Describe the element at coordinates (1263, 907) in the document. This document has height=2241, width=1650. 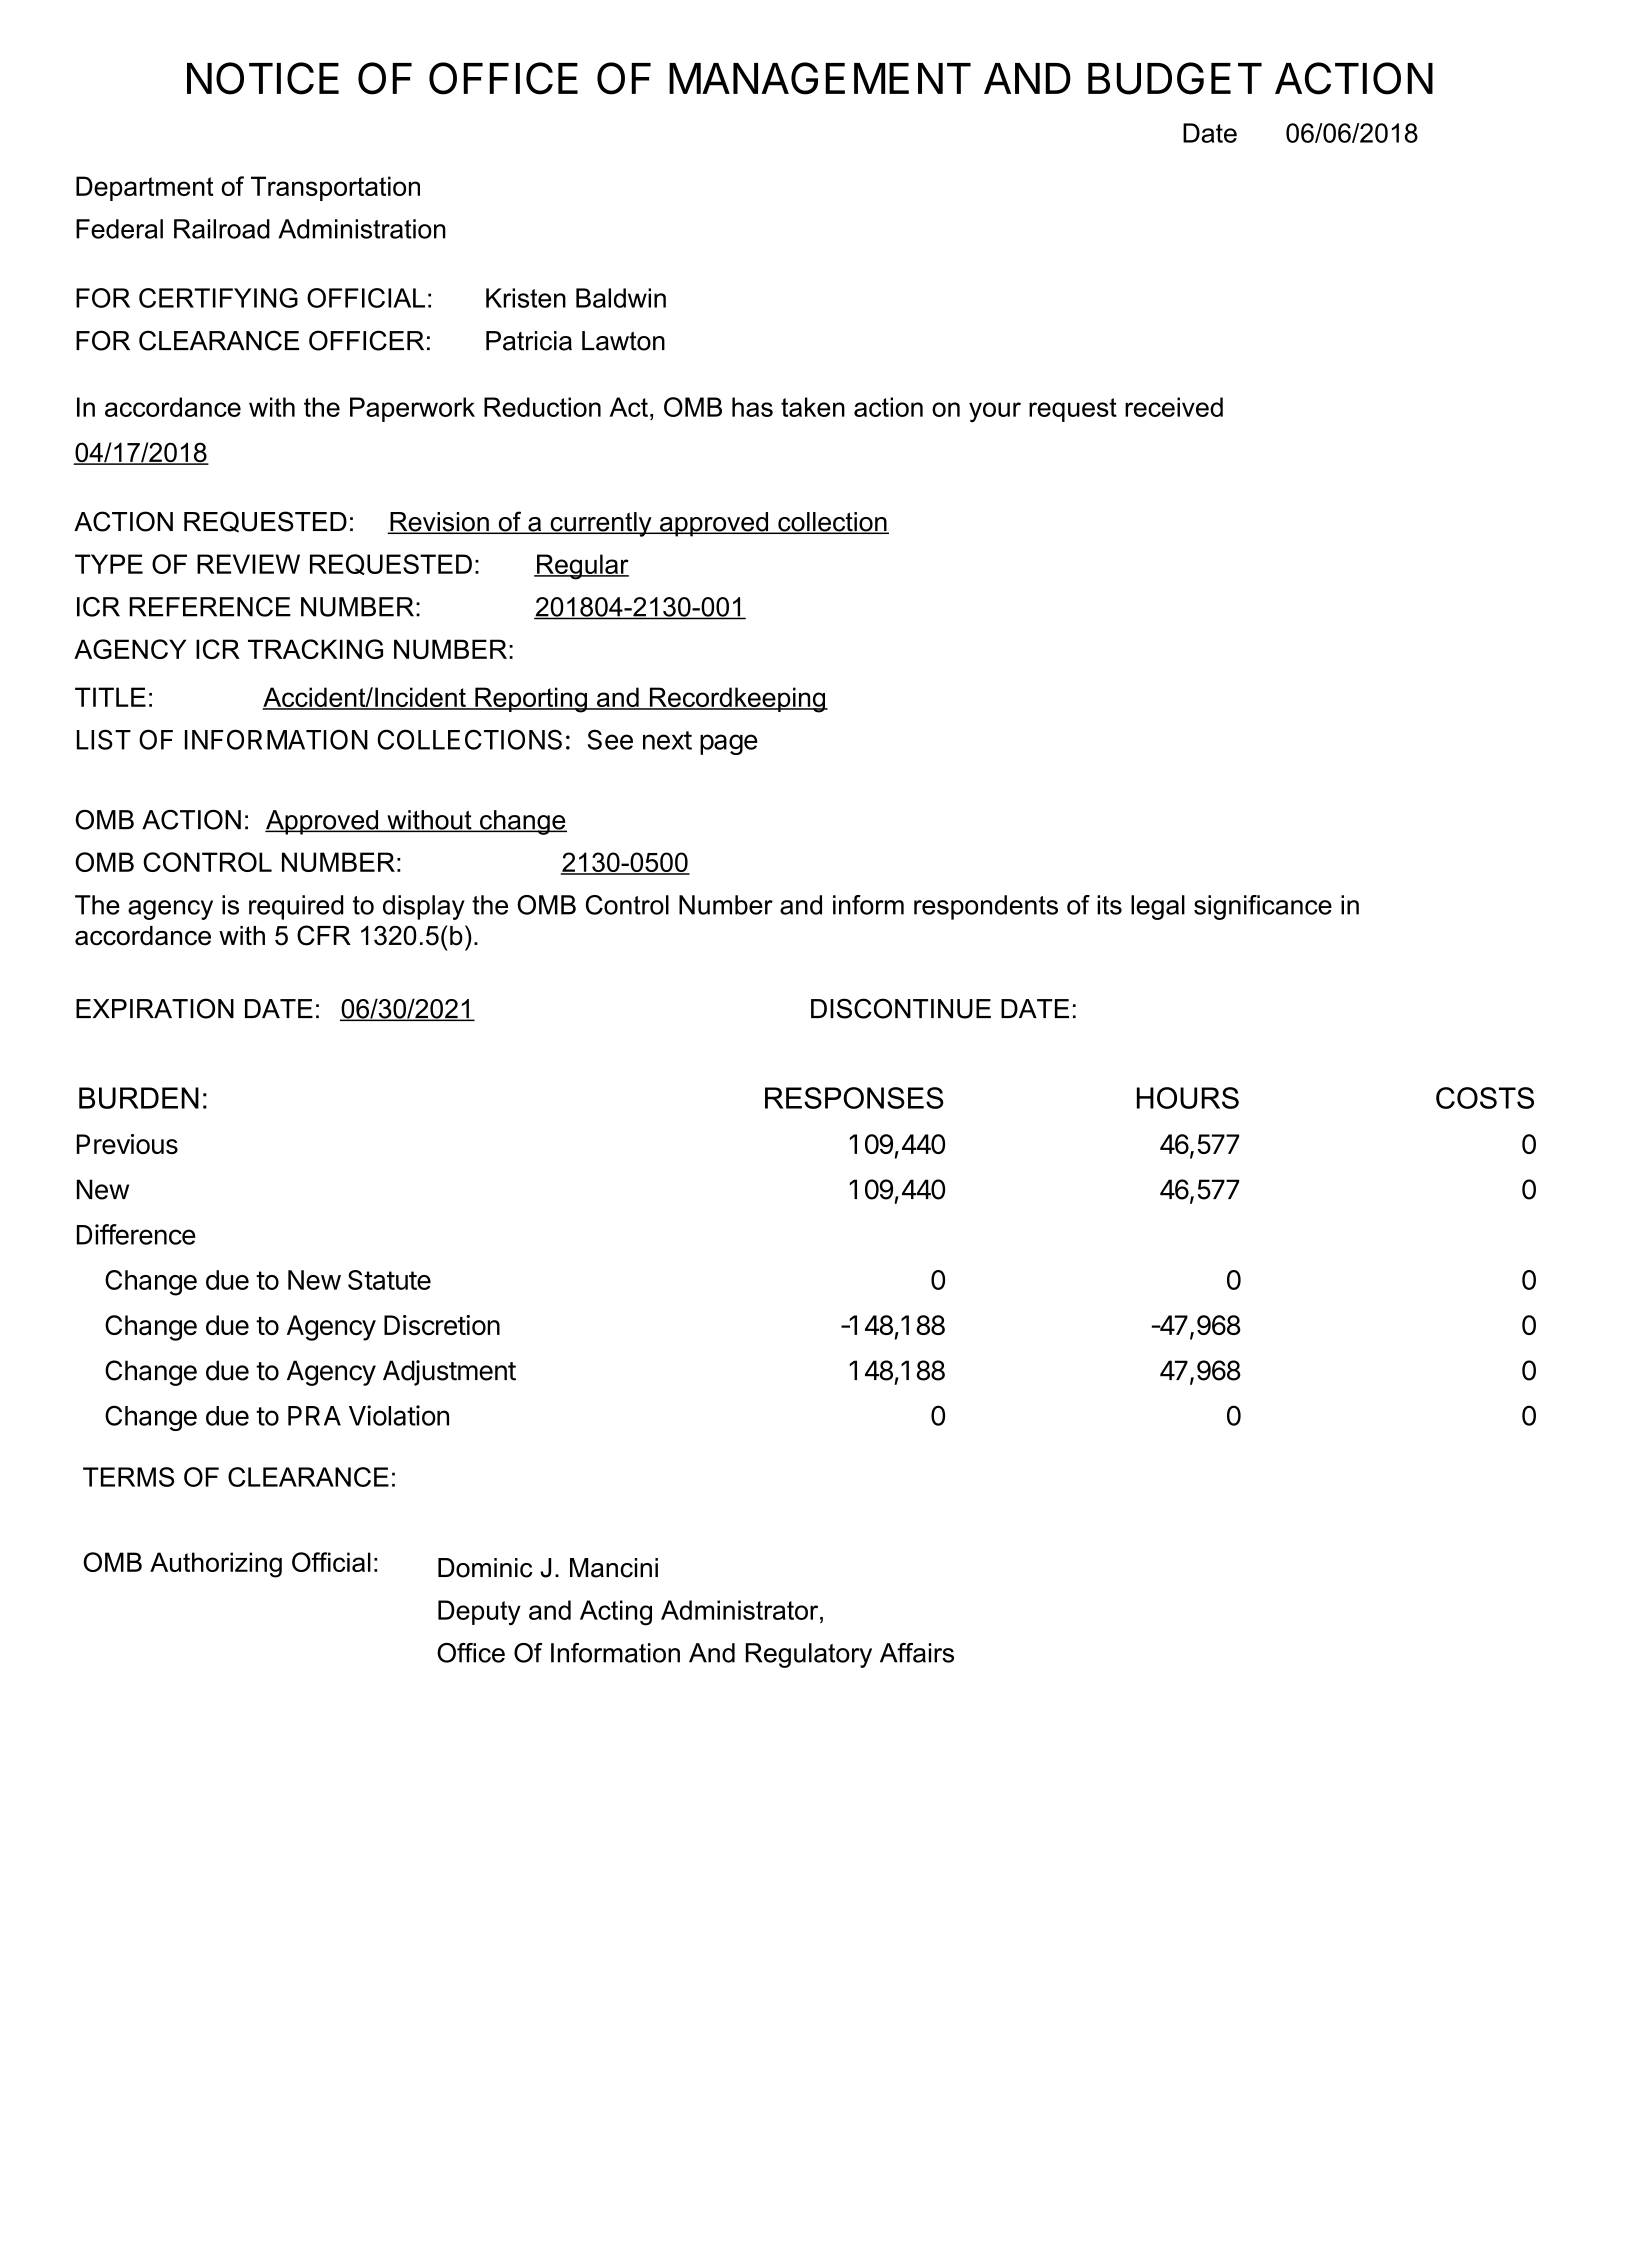
I see `significance` at that location.
